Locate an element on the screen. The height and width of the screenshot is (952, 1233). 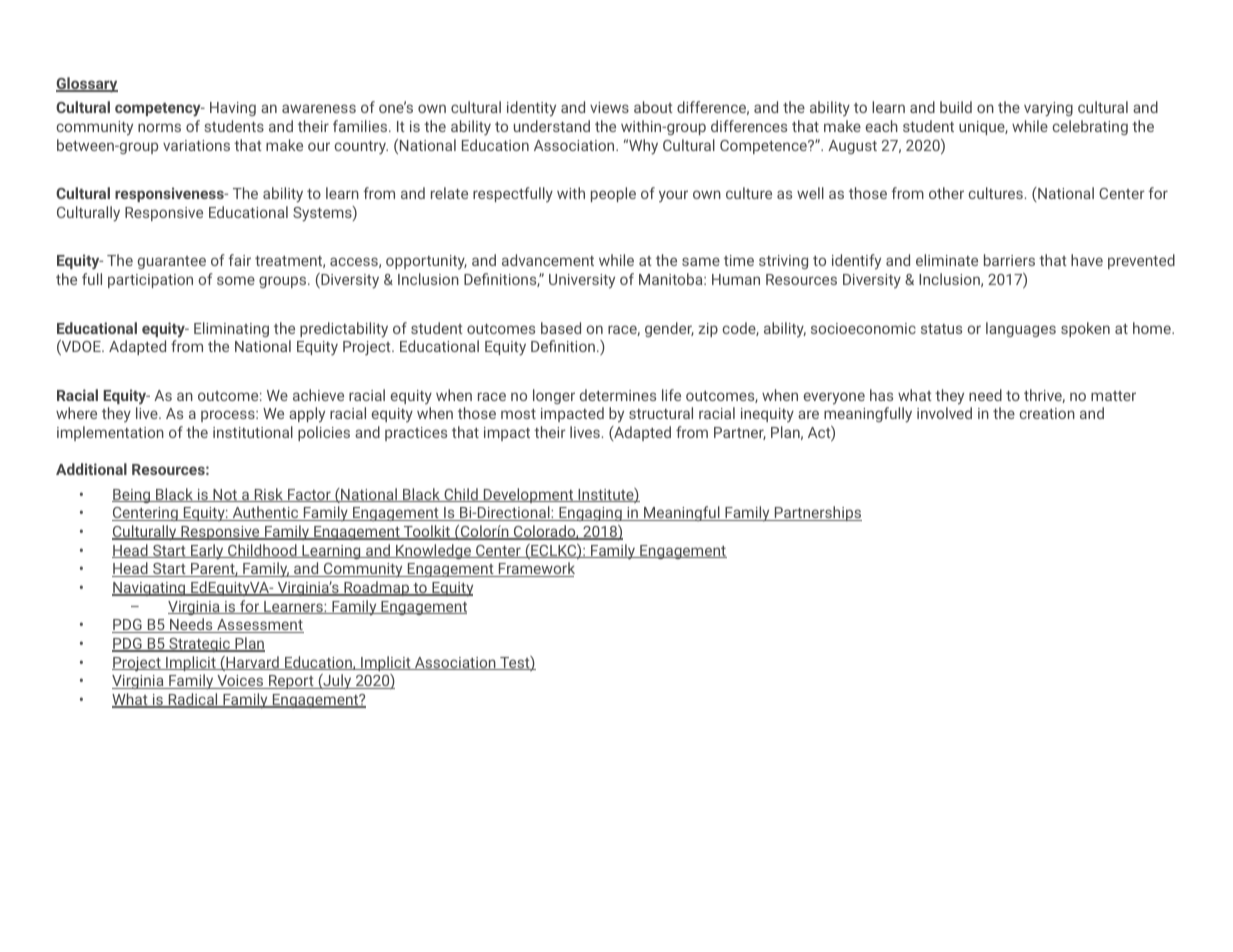
views is located at coordinates (609, 107).
